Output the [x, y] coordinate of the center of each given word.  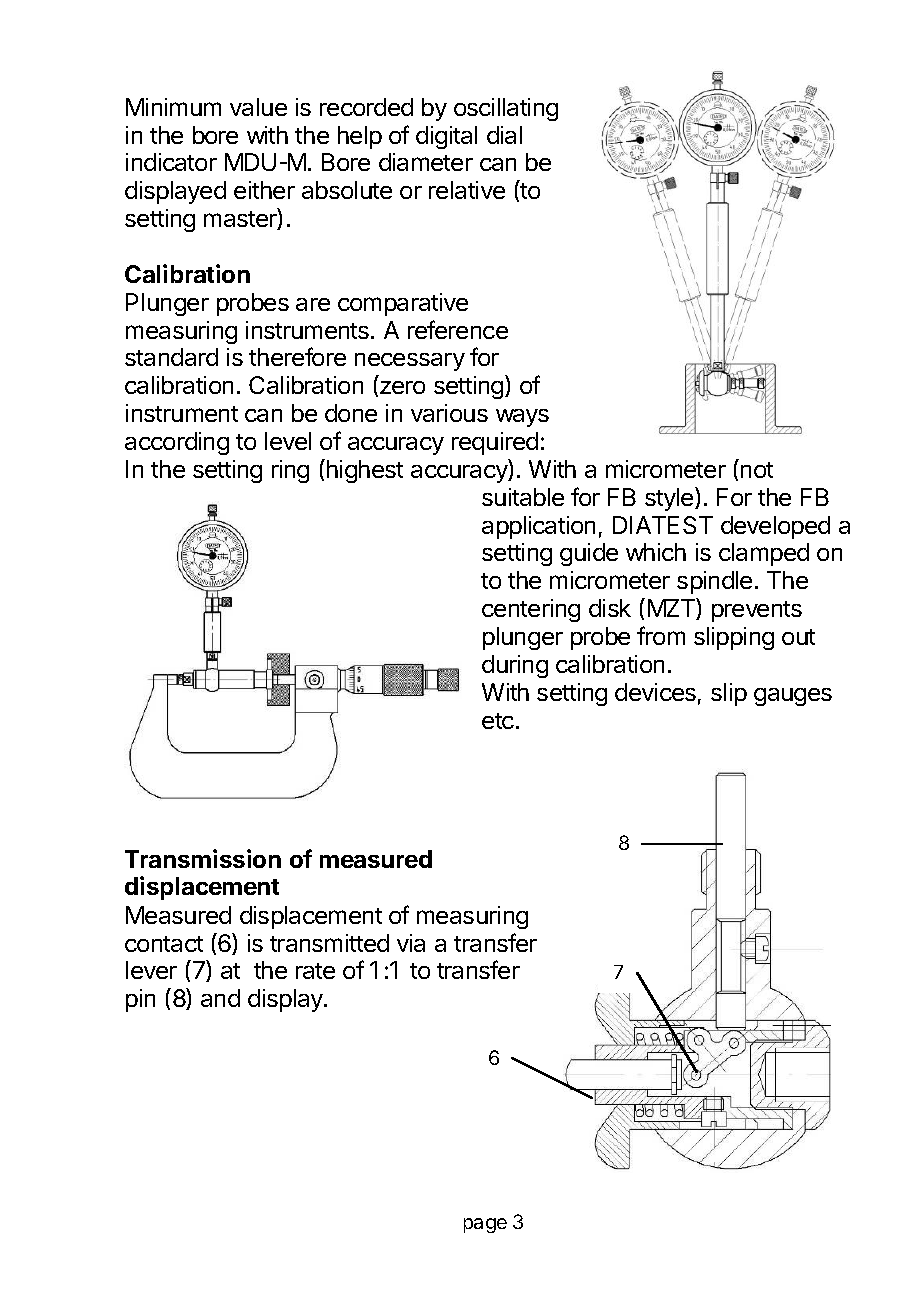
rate [315, 971]
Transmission [203, 858]
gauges [793, 697]
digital [446, 137]
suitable [523, 497]
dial [504, 135]
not [757, 470]
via [411, 943]
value [258, 107]
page [485, 1225]
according [177, 443]
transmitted [329, 943]
